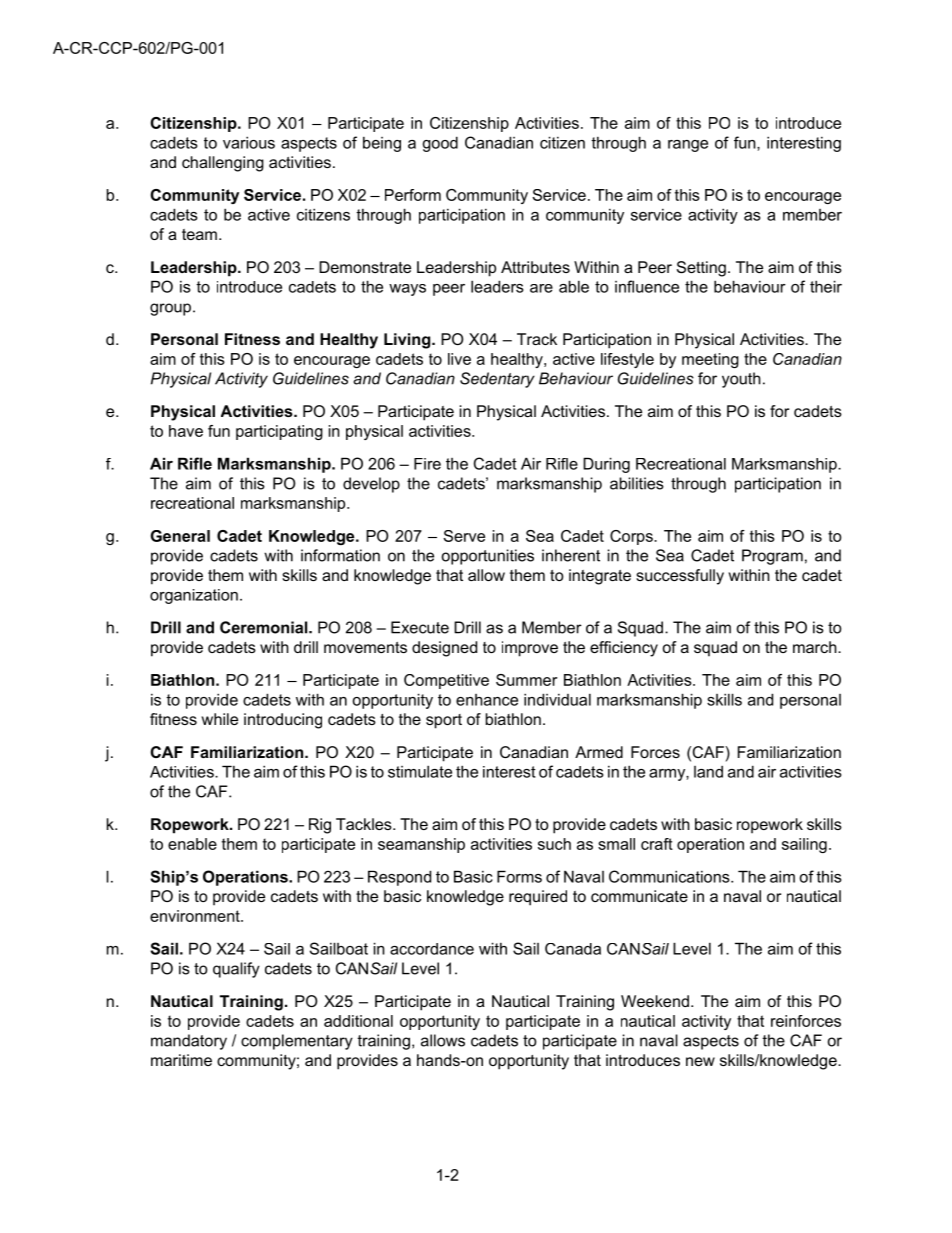 This document has height=1233, width=952. Describe the element at coordinates (432, 949) in the document. I see `accordance` at that location.
